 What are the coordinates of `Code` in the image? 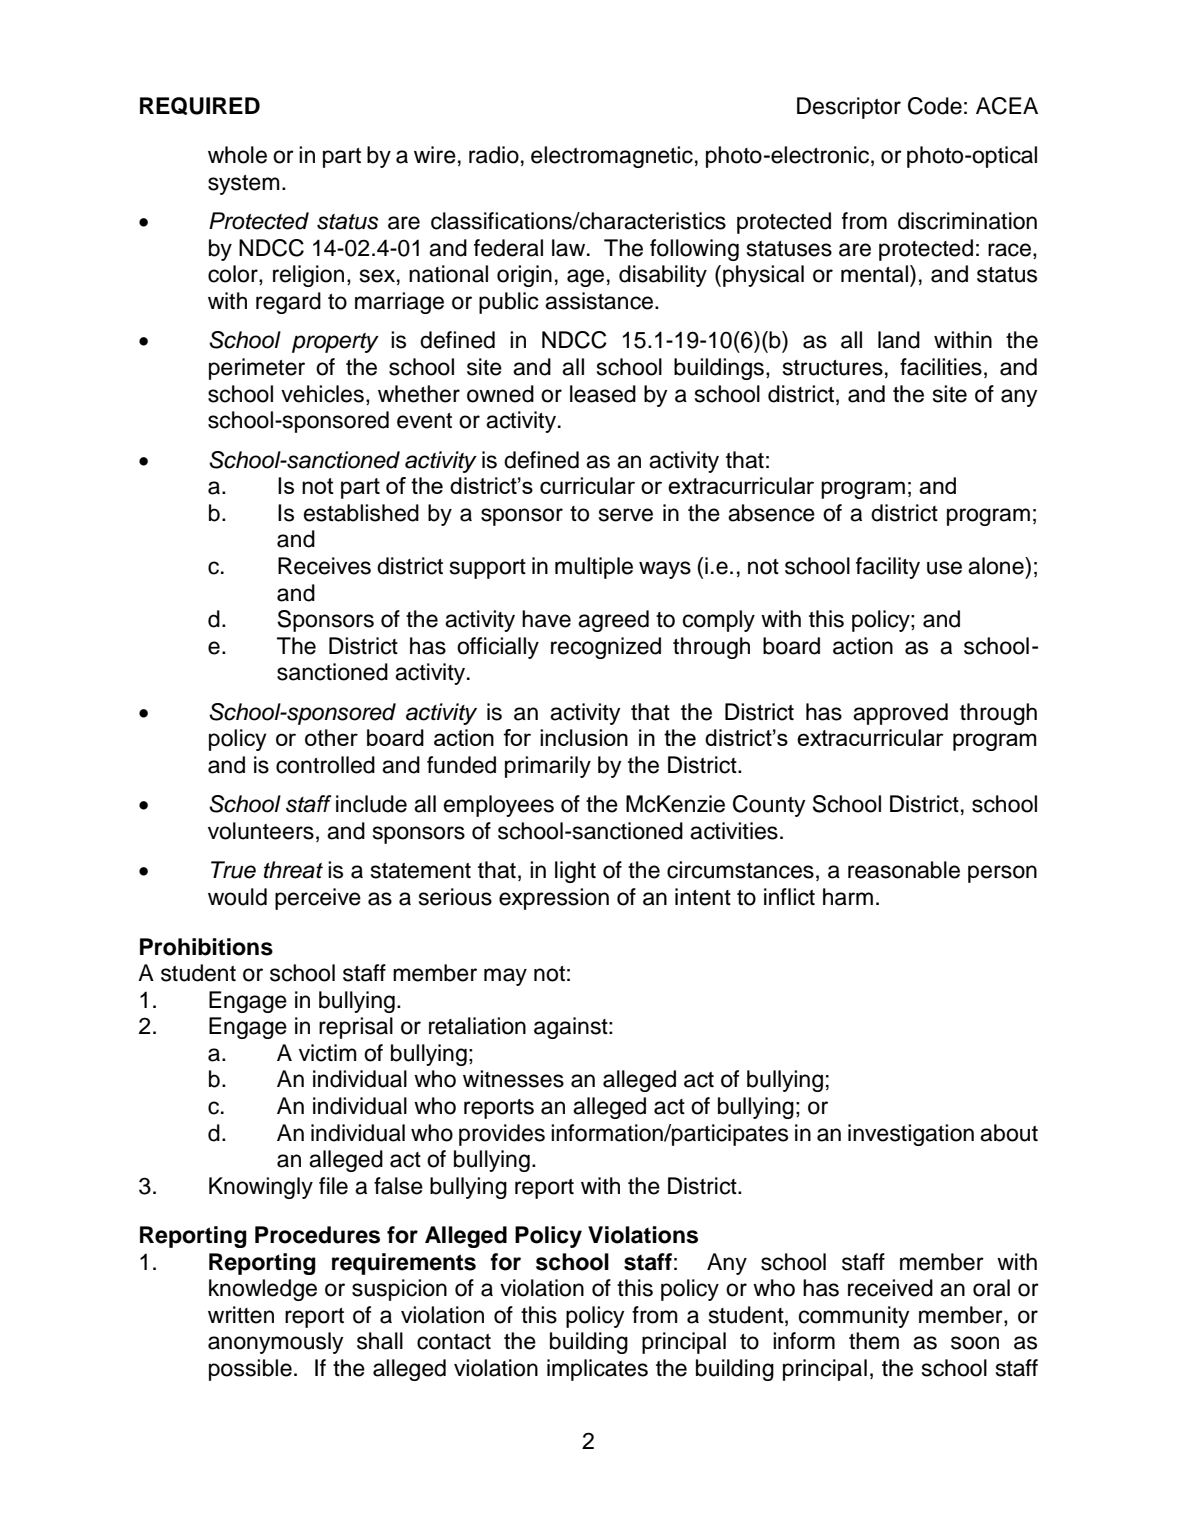 It's located at (935, 106).
